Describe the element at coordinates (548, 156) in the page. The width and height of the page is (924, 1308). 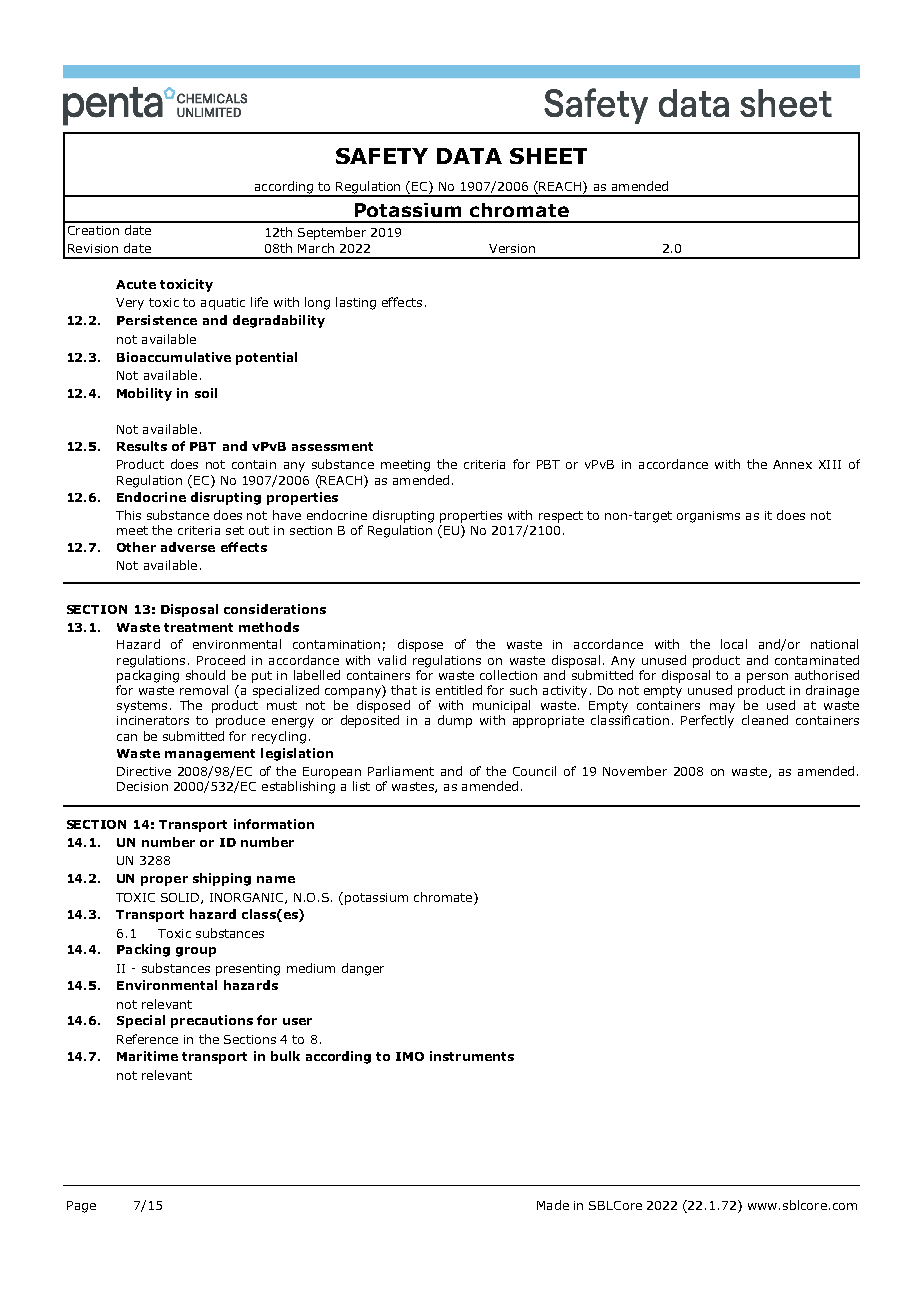
I see `SHEET` at that location.
